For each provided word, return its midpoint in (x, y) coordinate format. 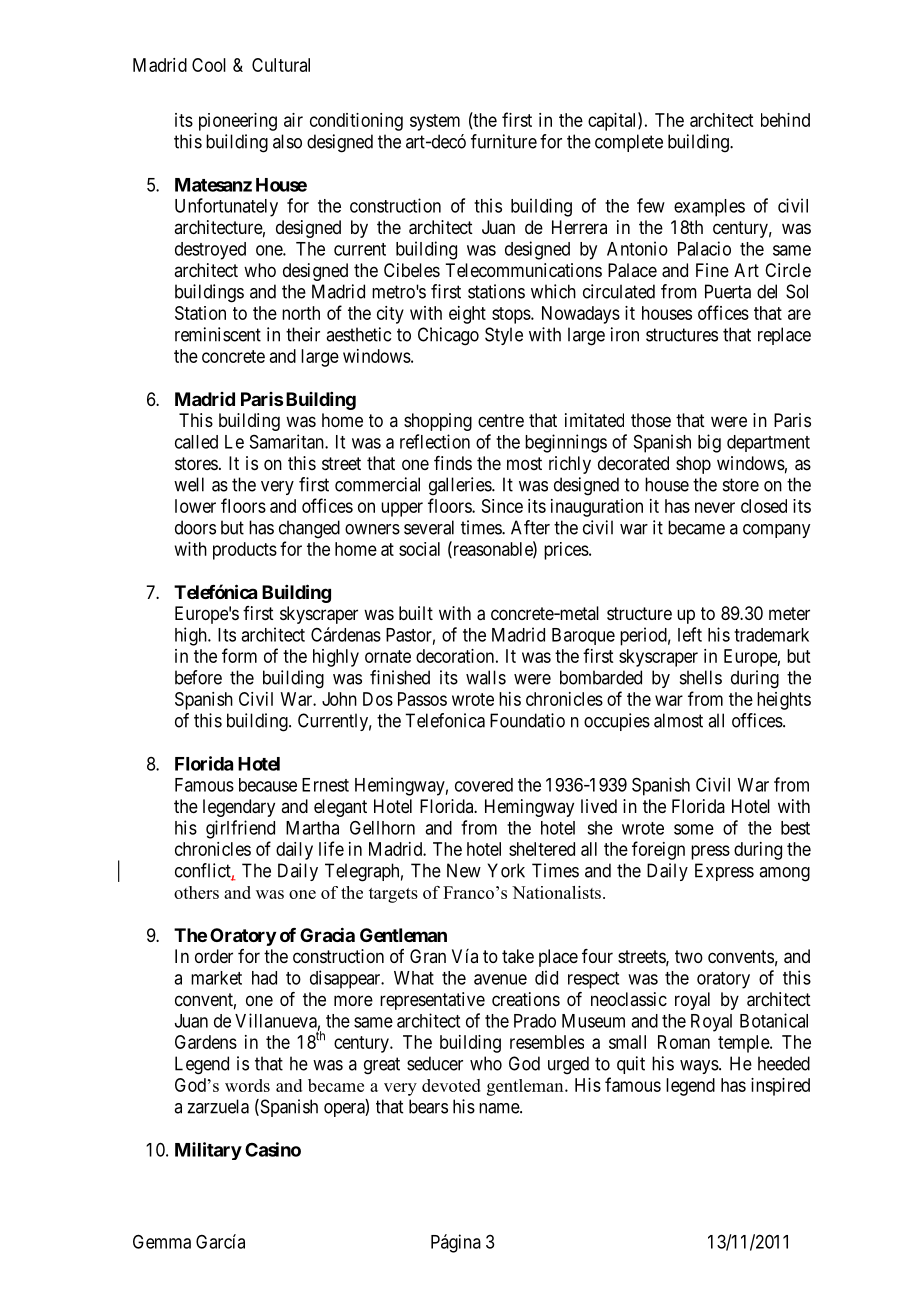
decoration (455, 656)
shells (701, 677)
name (500, 1108)
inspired (780, 1087)
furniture (504, 141)
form (239, 655)
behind (785, 120)
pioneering (238, 122)
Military (208, 1151)
